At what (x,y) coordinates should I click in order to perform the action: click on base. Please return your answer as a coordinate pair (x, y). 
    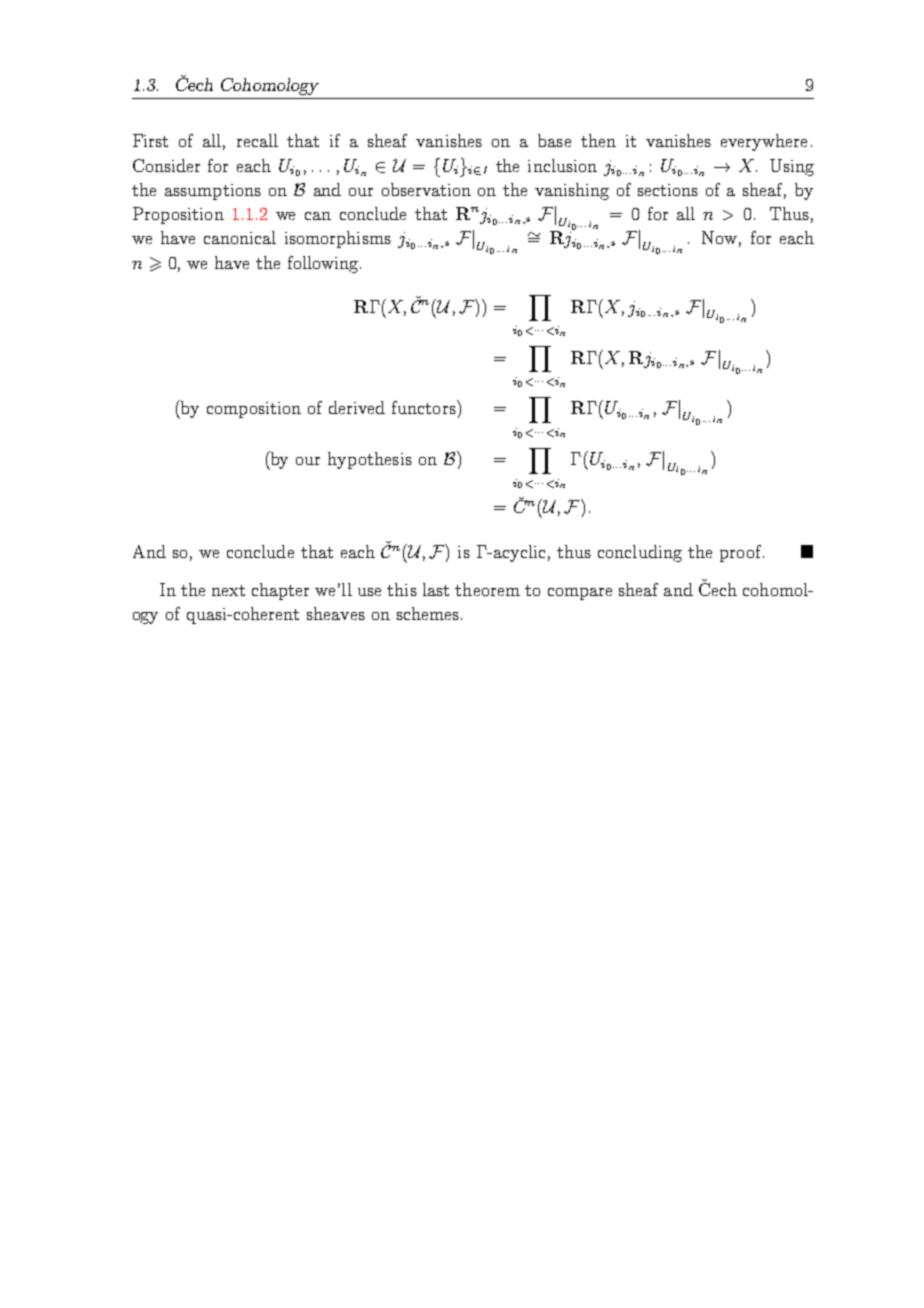
    Looking at the image, I should click on (554, 140).
